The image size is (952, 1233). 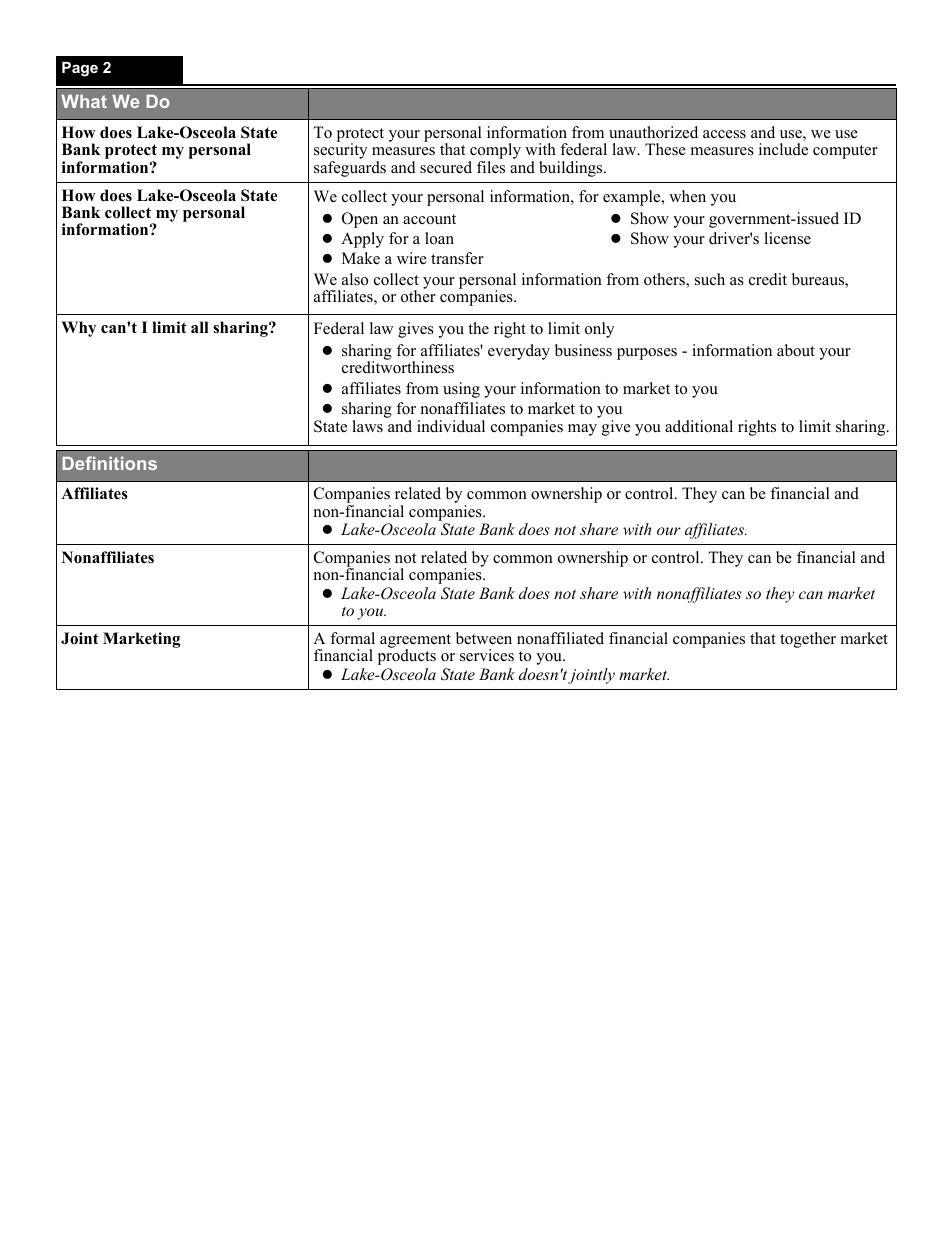 I want to click on comply, so click(x=495, y=152).
